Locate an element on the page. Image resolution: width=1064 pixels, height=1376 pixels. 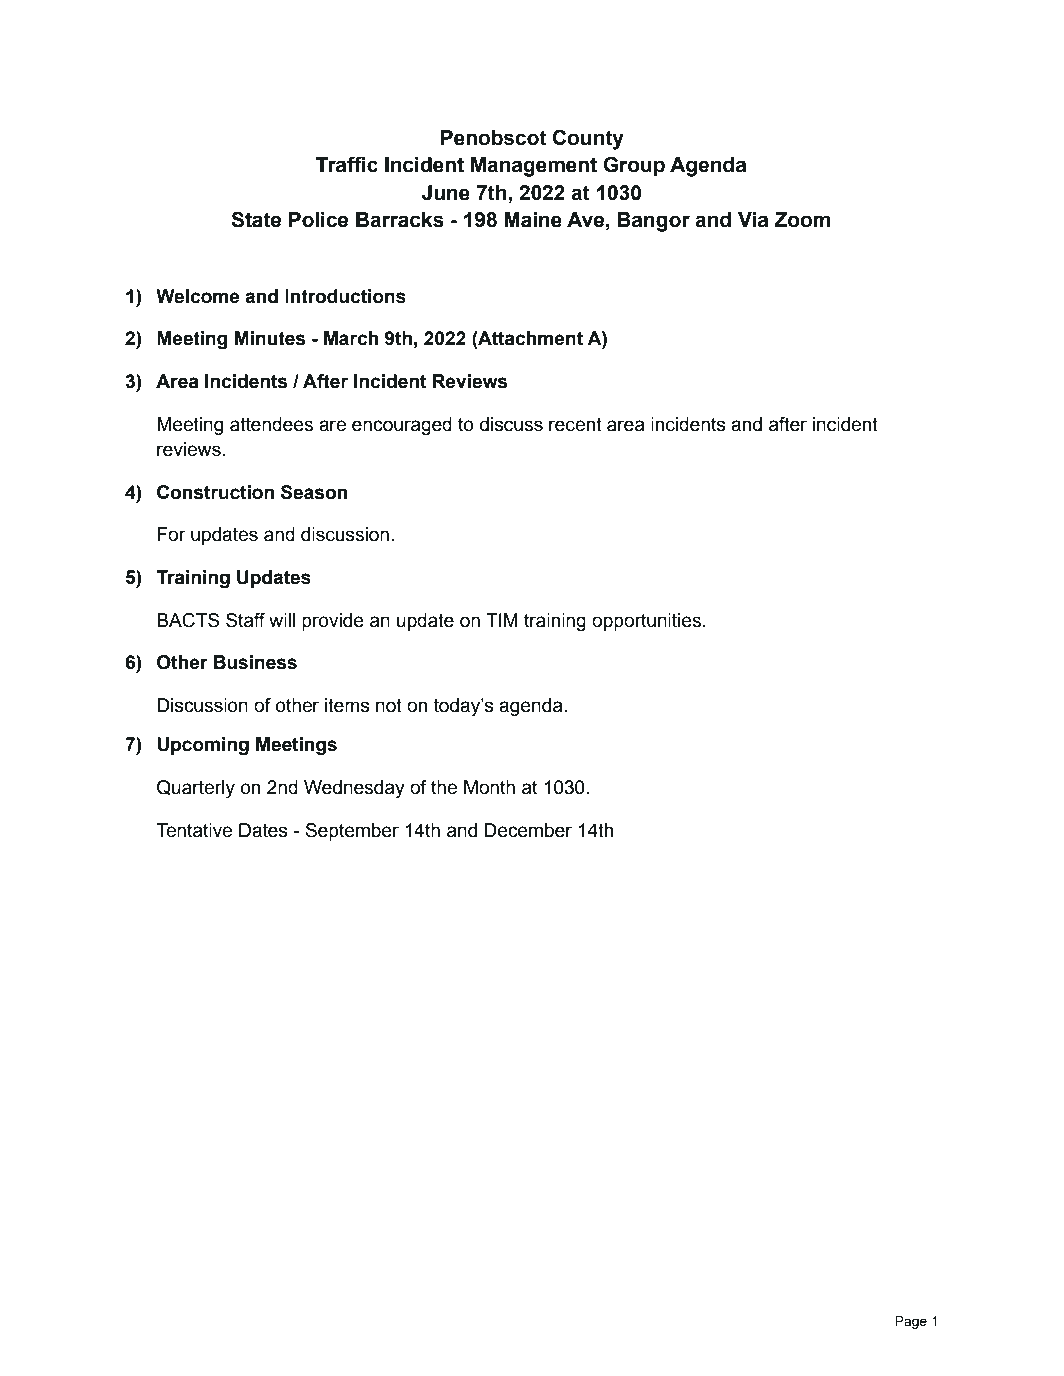
opportunities is located at coordinates (646, 622).
